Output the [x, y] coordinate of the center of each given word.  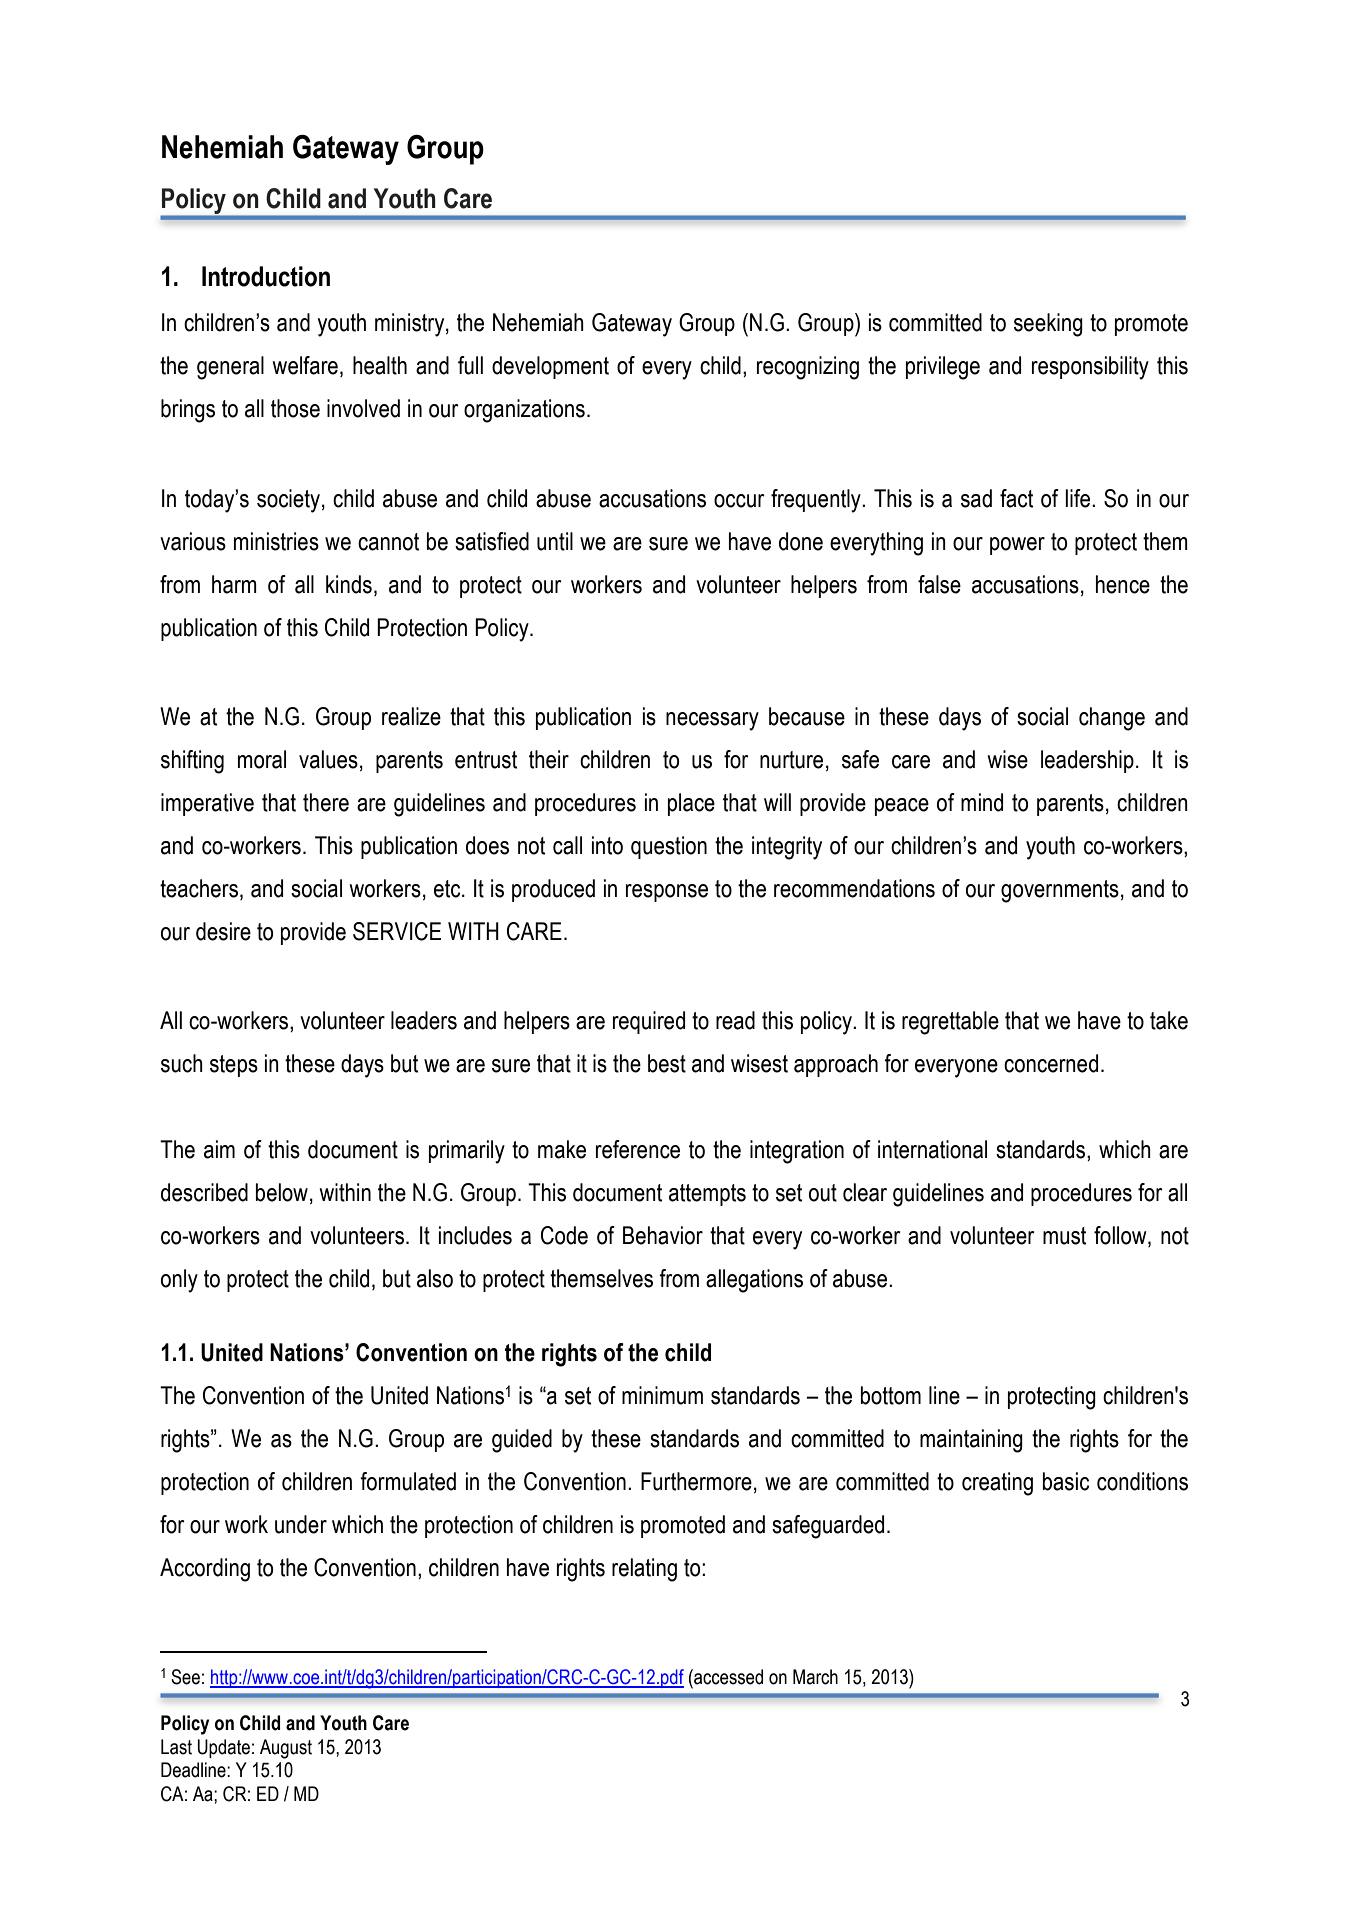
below [282, 1192]
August [286, 1749]
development [550, 367]
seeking [1048, 325]
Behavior [663, 1235]
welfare [305, 365]
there [326, 802]
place [691, 804]
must [1064, 1236]
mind [982, 802]
